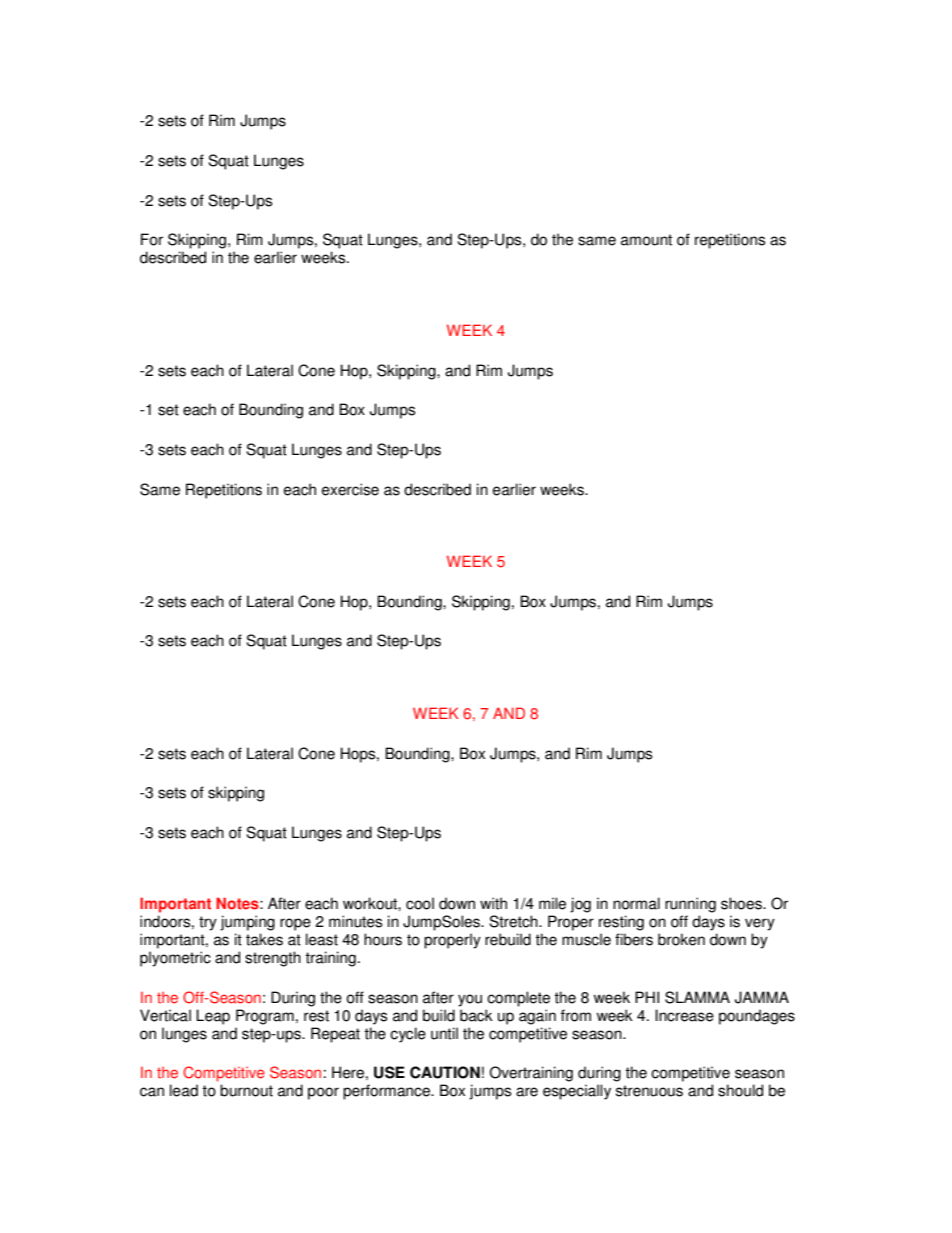 Image resolution: width=952 pixels, height=1233 pixels. Describe the element at coordinates (350, 489) in the page. I see `exercise` at that location.
